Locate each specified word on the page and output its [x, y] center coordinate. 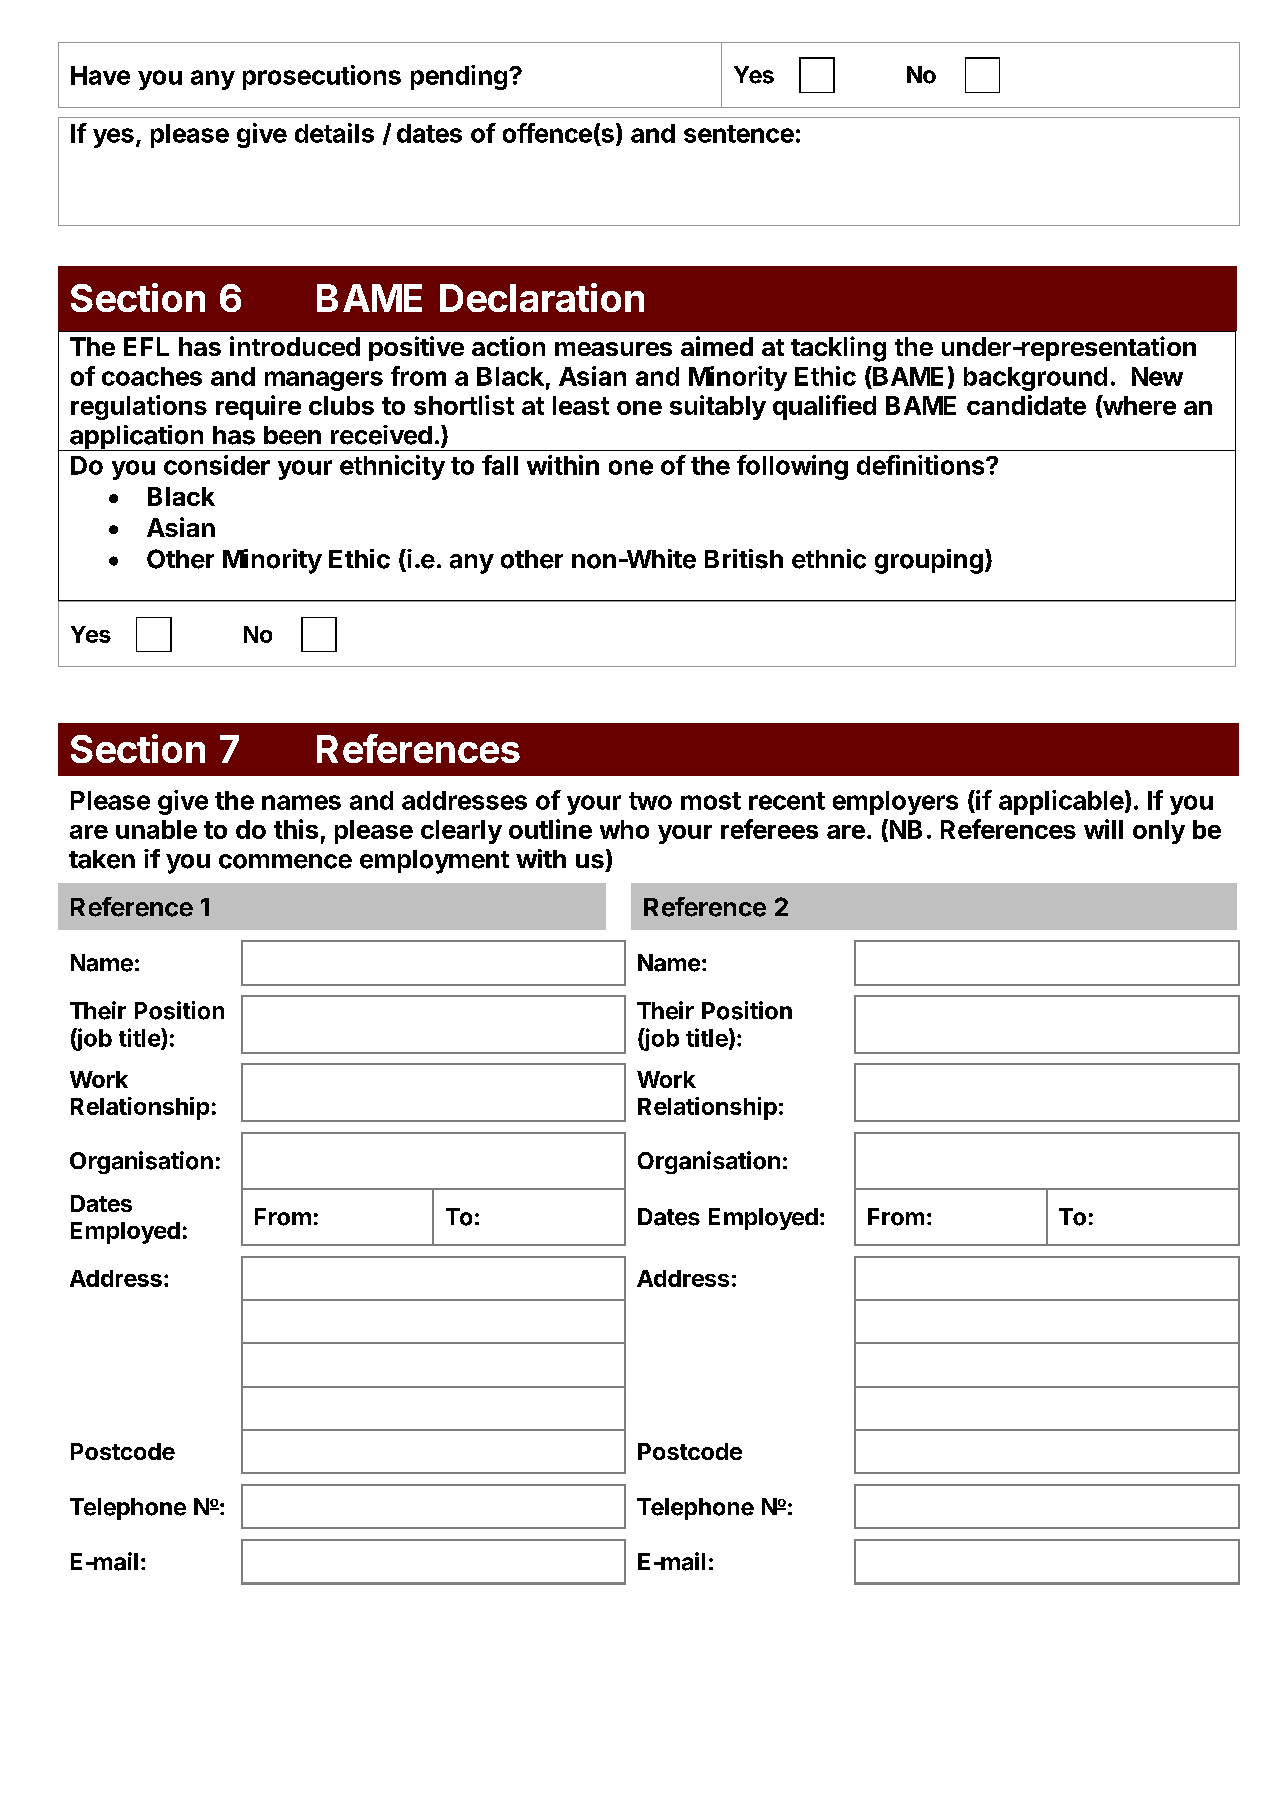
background [1035, 379]
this [296, 829]
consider [217, 465]
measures [613, 349]
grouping [929, 561]
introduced [295, 346]
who [624, 829]
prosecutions [322, 77]
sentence [739, 134]
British [744, 559]
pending [459, 77]
